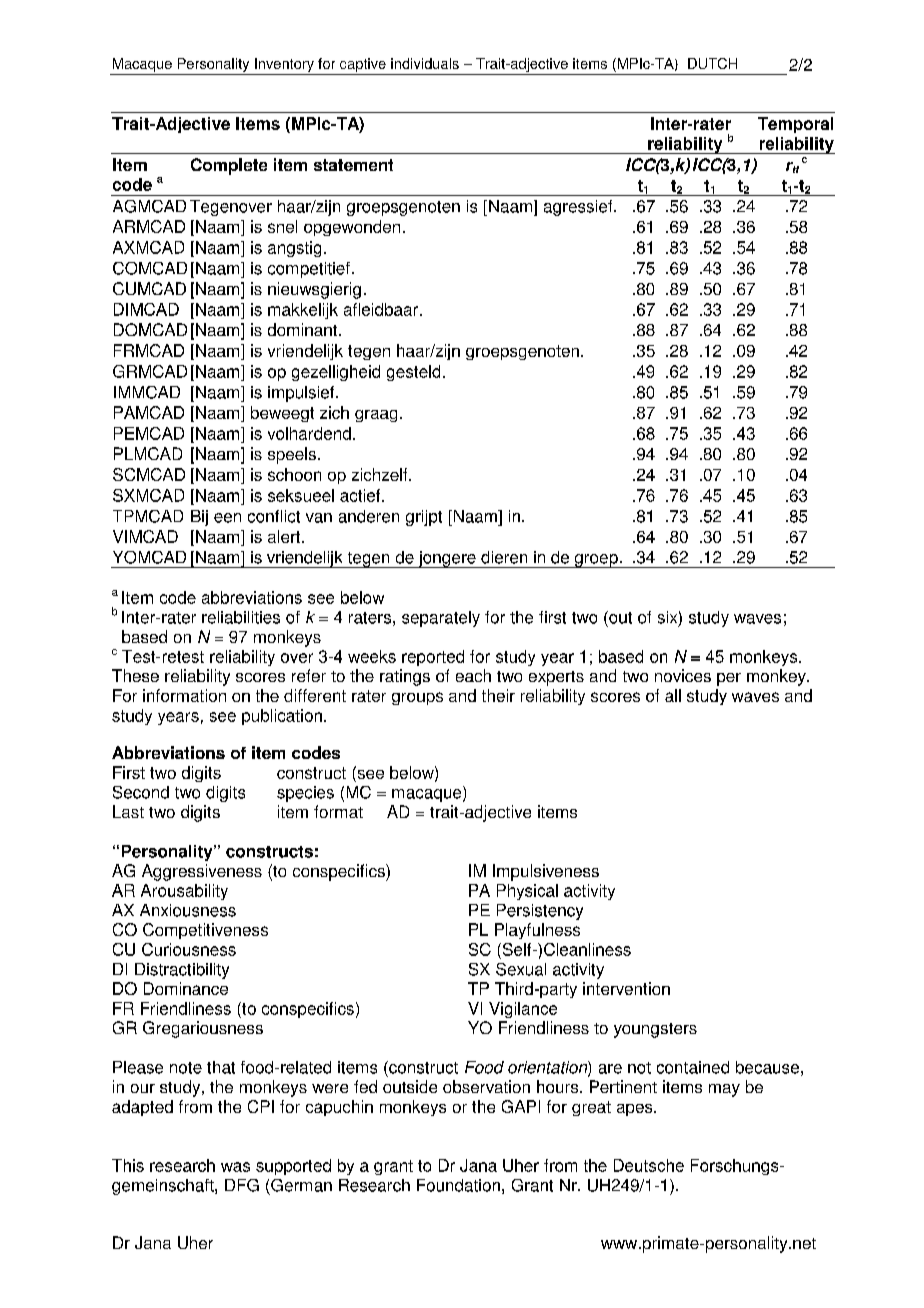  I want to click on dominant, so click(304, 329).
